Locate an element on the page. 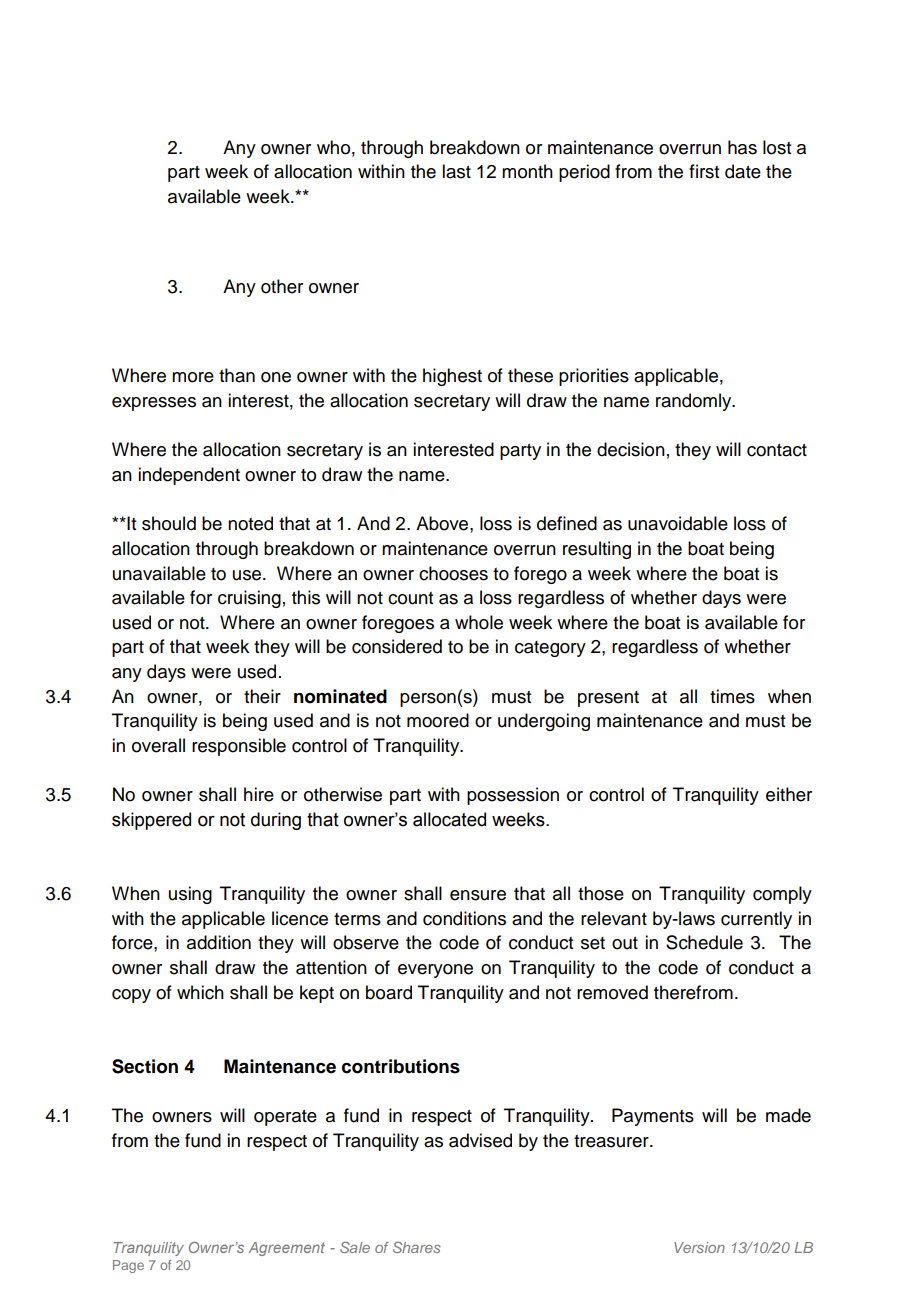 Image resolution: width=924 pixels, height=1308 pixels. last is located at coordinates (456, 171).
